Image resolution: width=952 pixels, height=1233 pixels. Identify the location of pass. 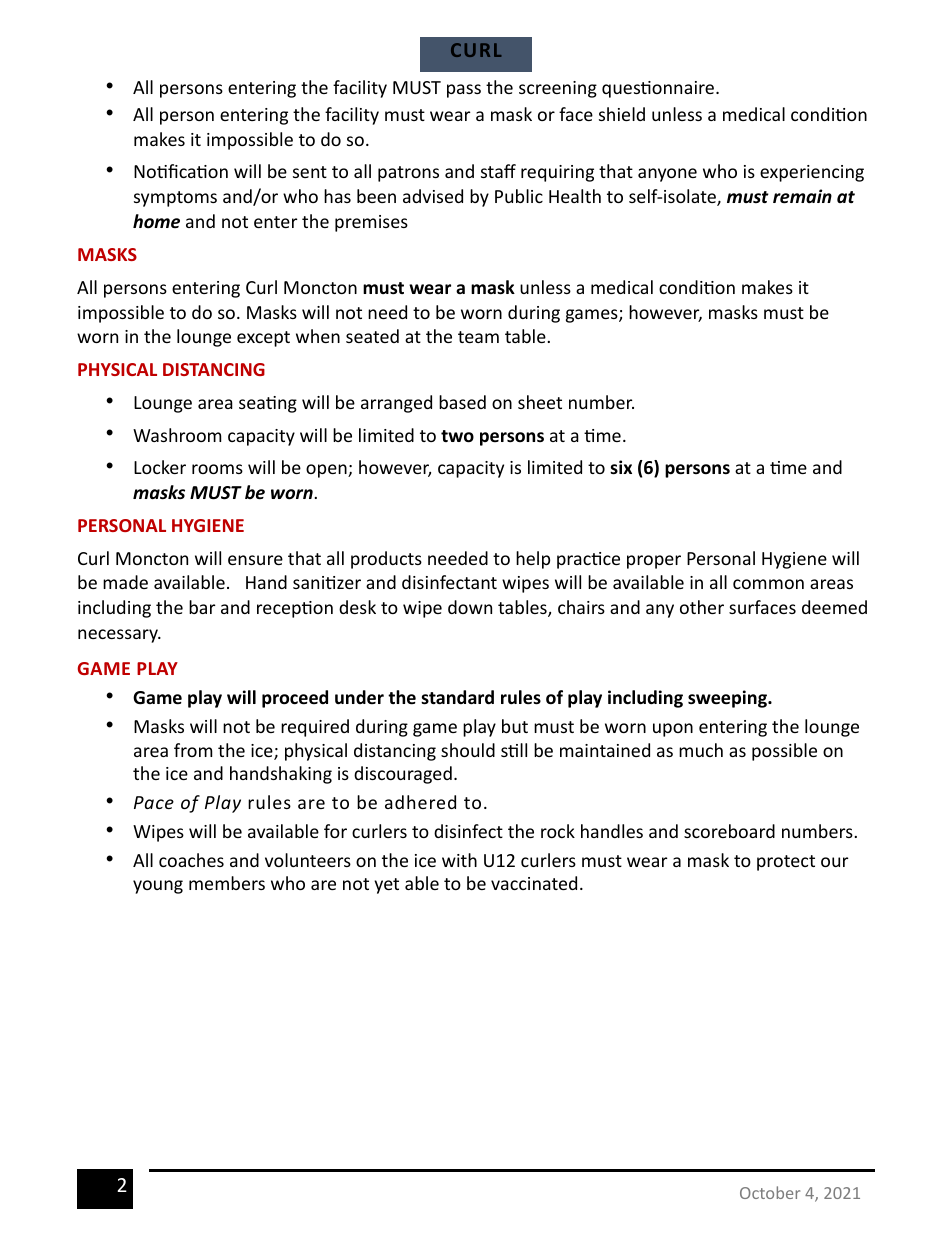
(464, 91).
